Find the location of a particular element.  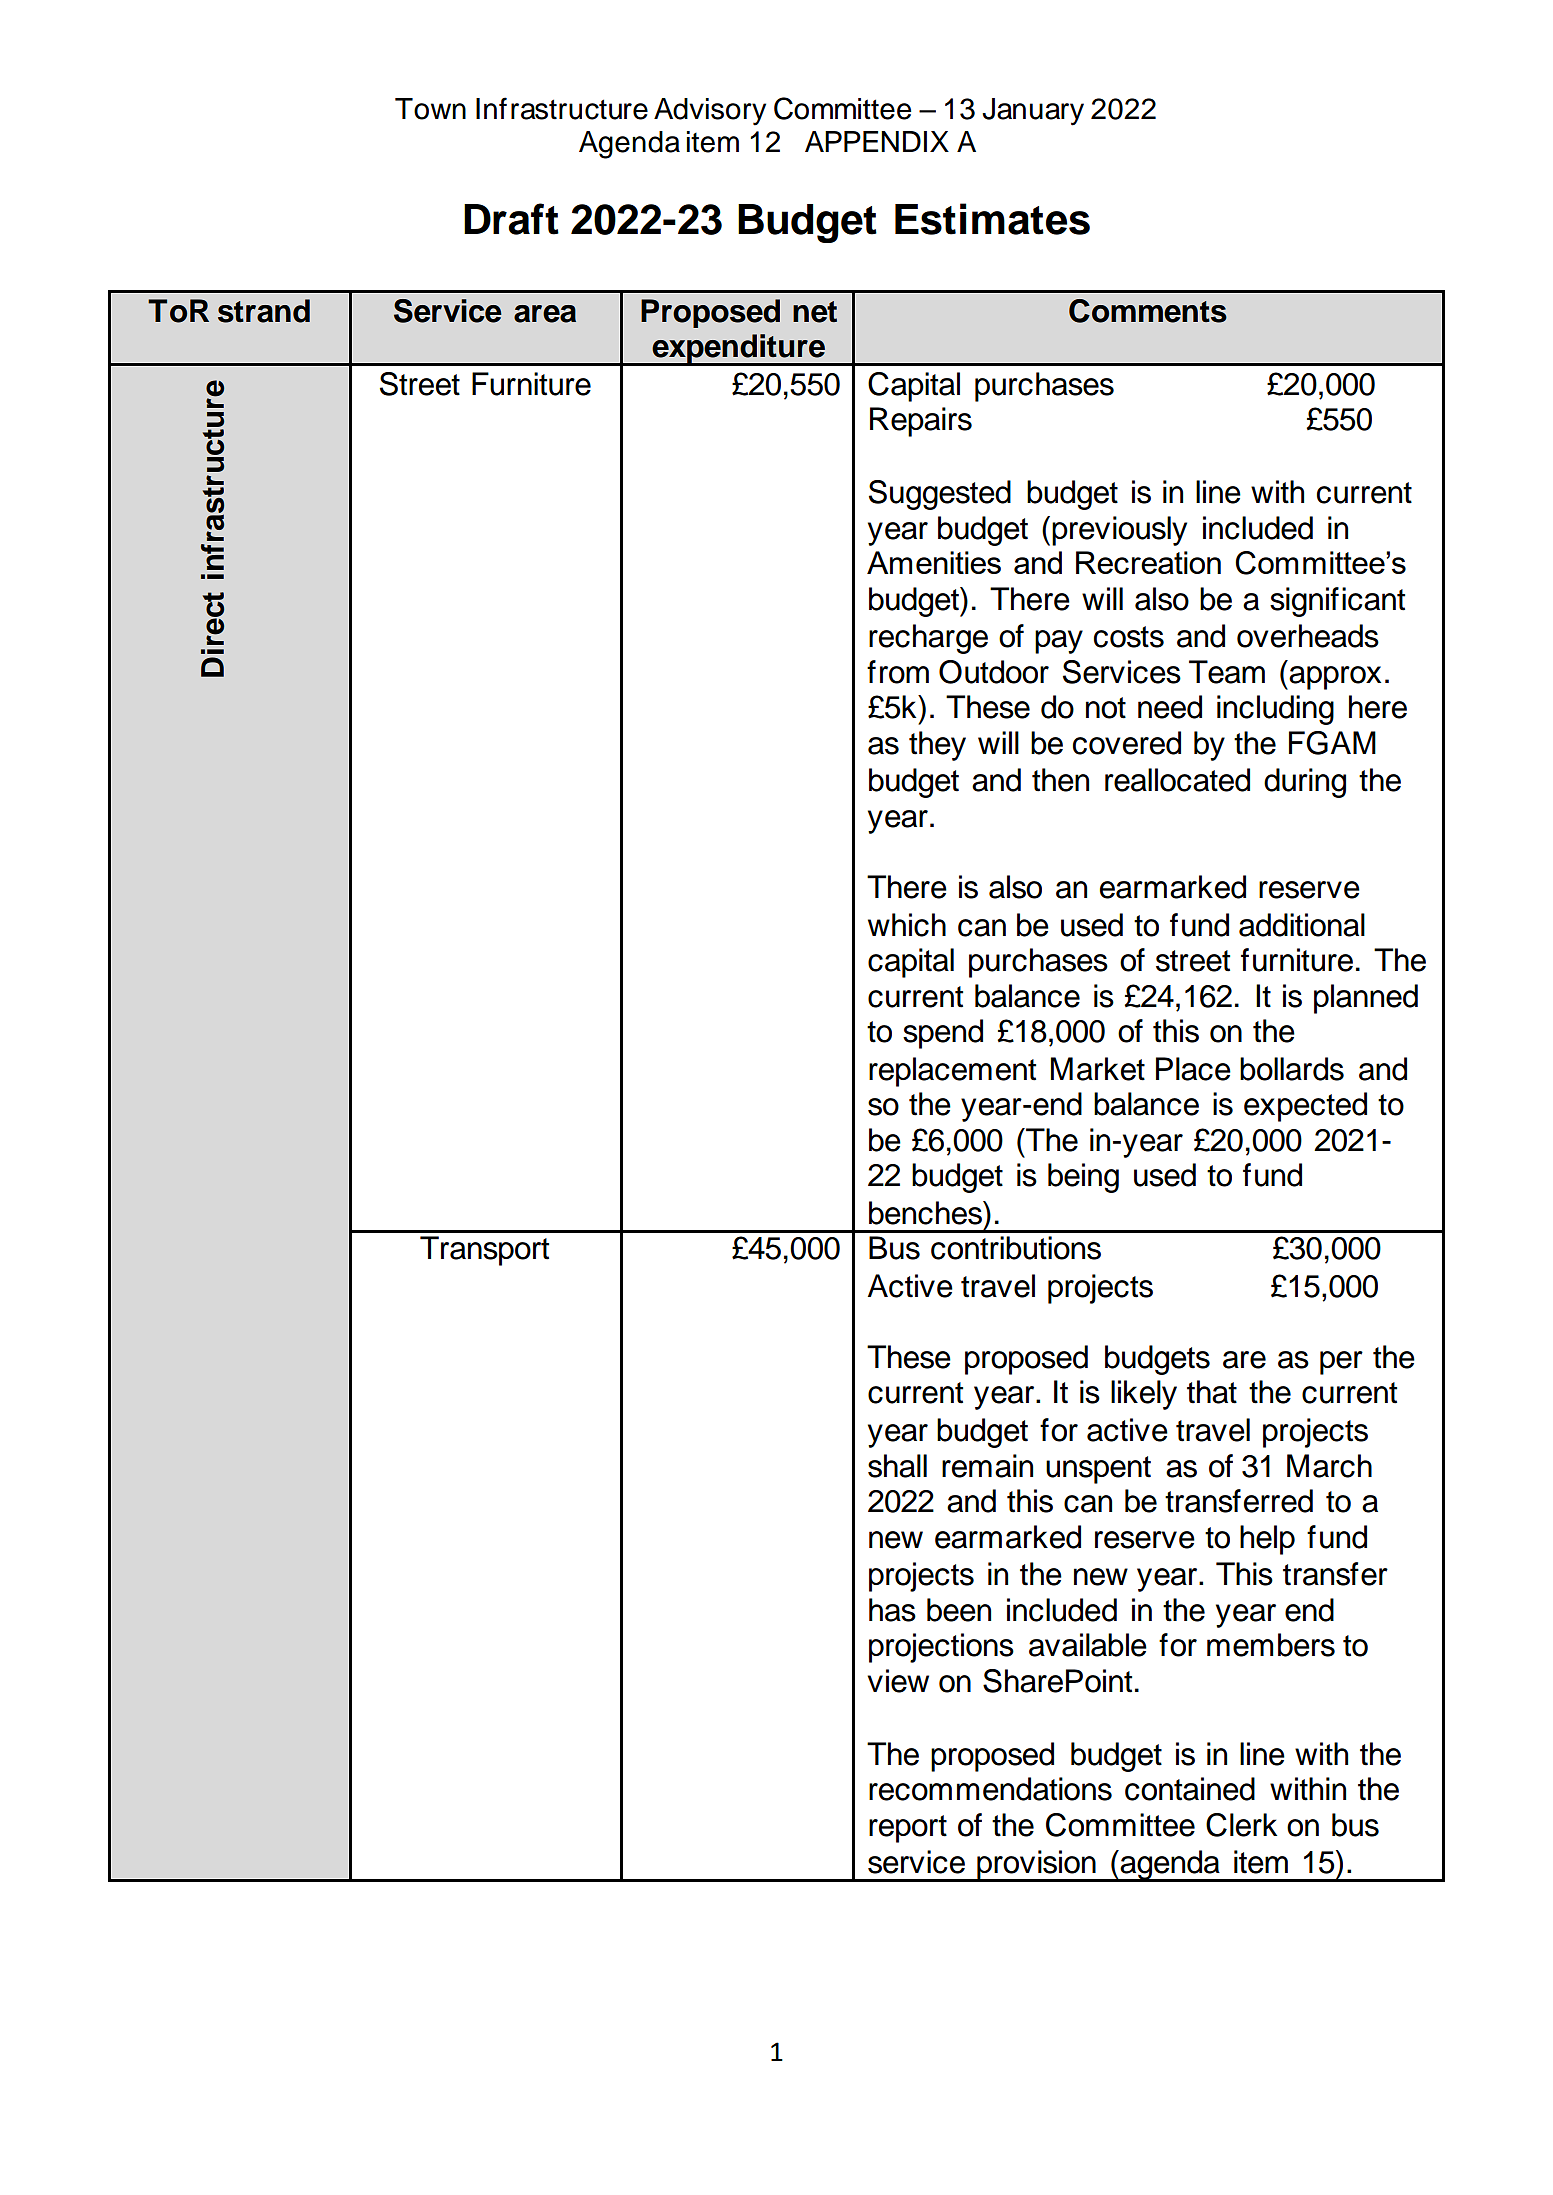

report is located at coordinates (908, 1829).
